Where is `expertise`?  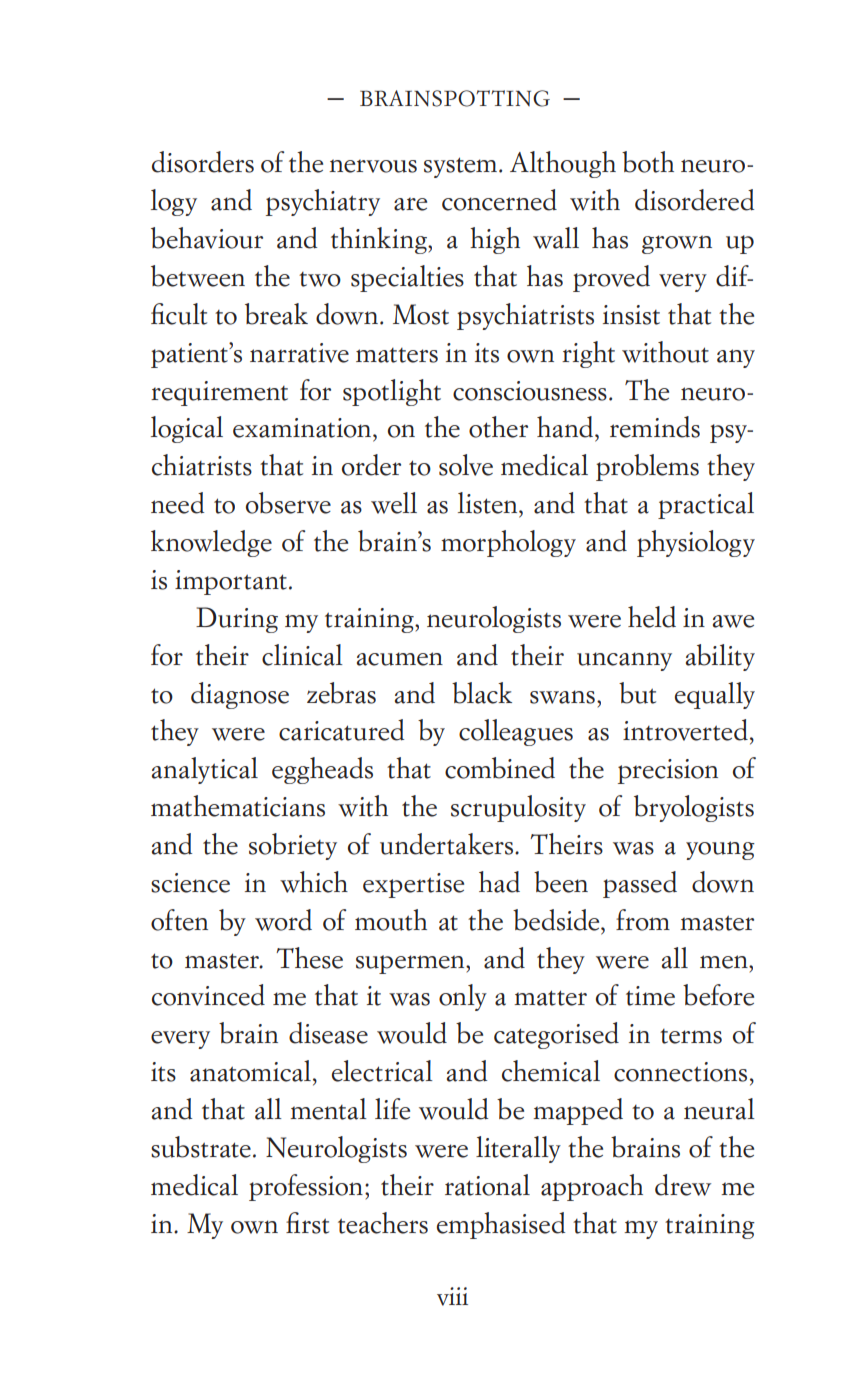
expertise is located at coordinates (413, 885).
